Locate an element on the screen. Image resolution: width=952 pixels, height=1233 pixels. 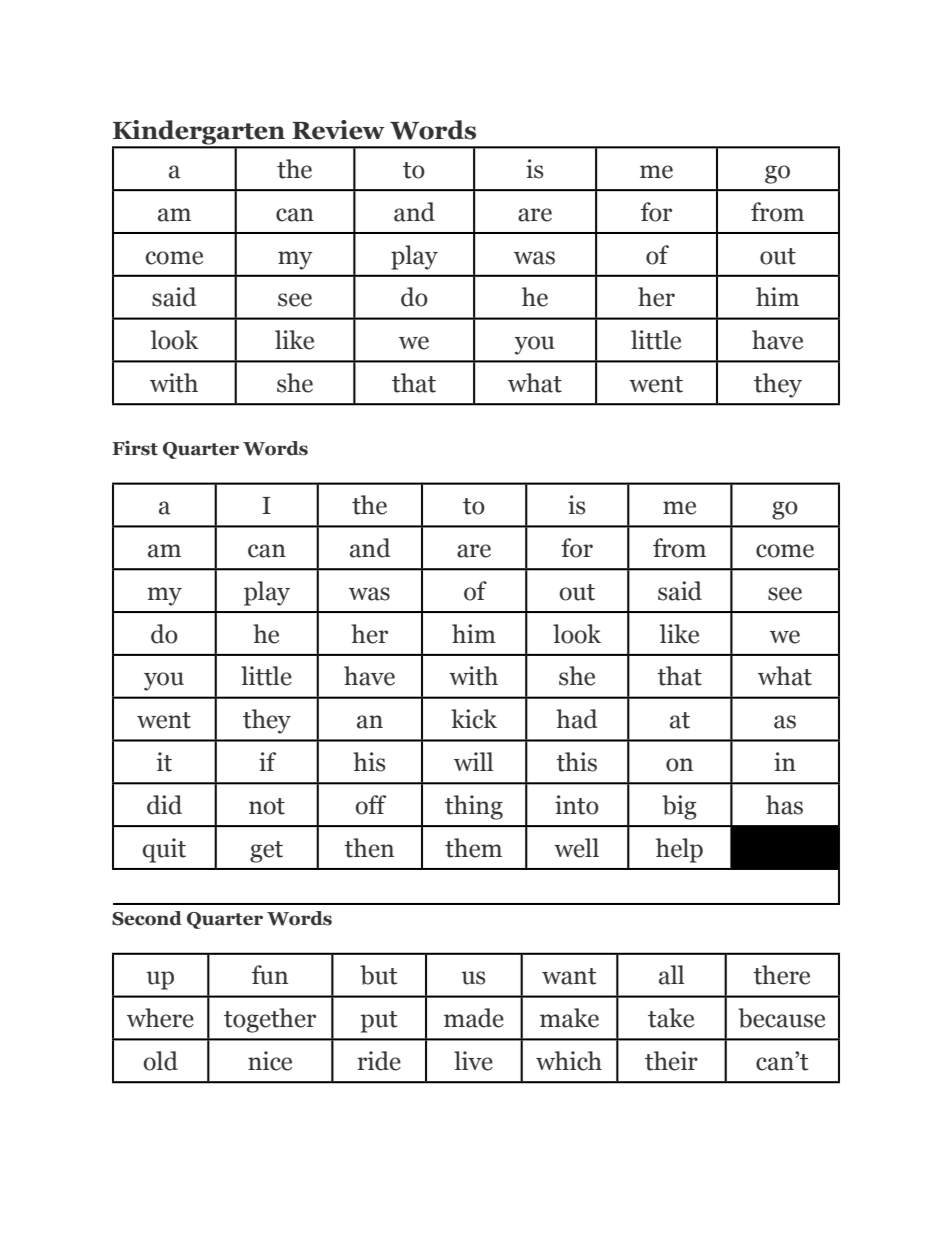
take is located at coordinates (671, 1018).
